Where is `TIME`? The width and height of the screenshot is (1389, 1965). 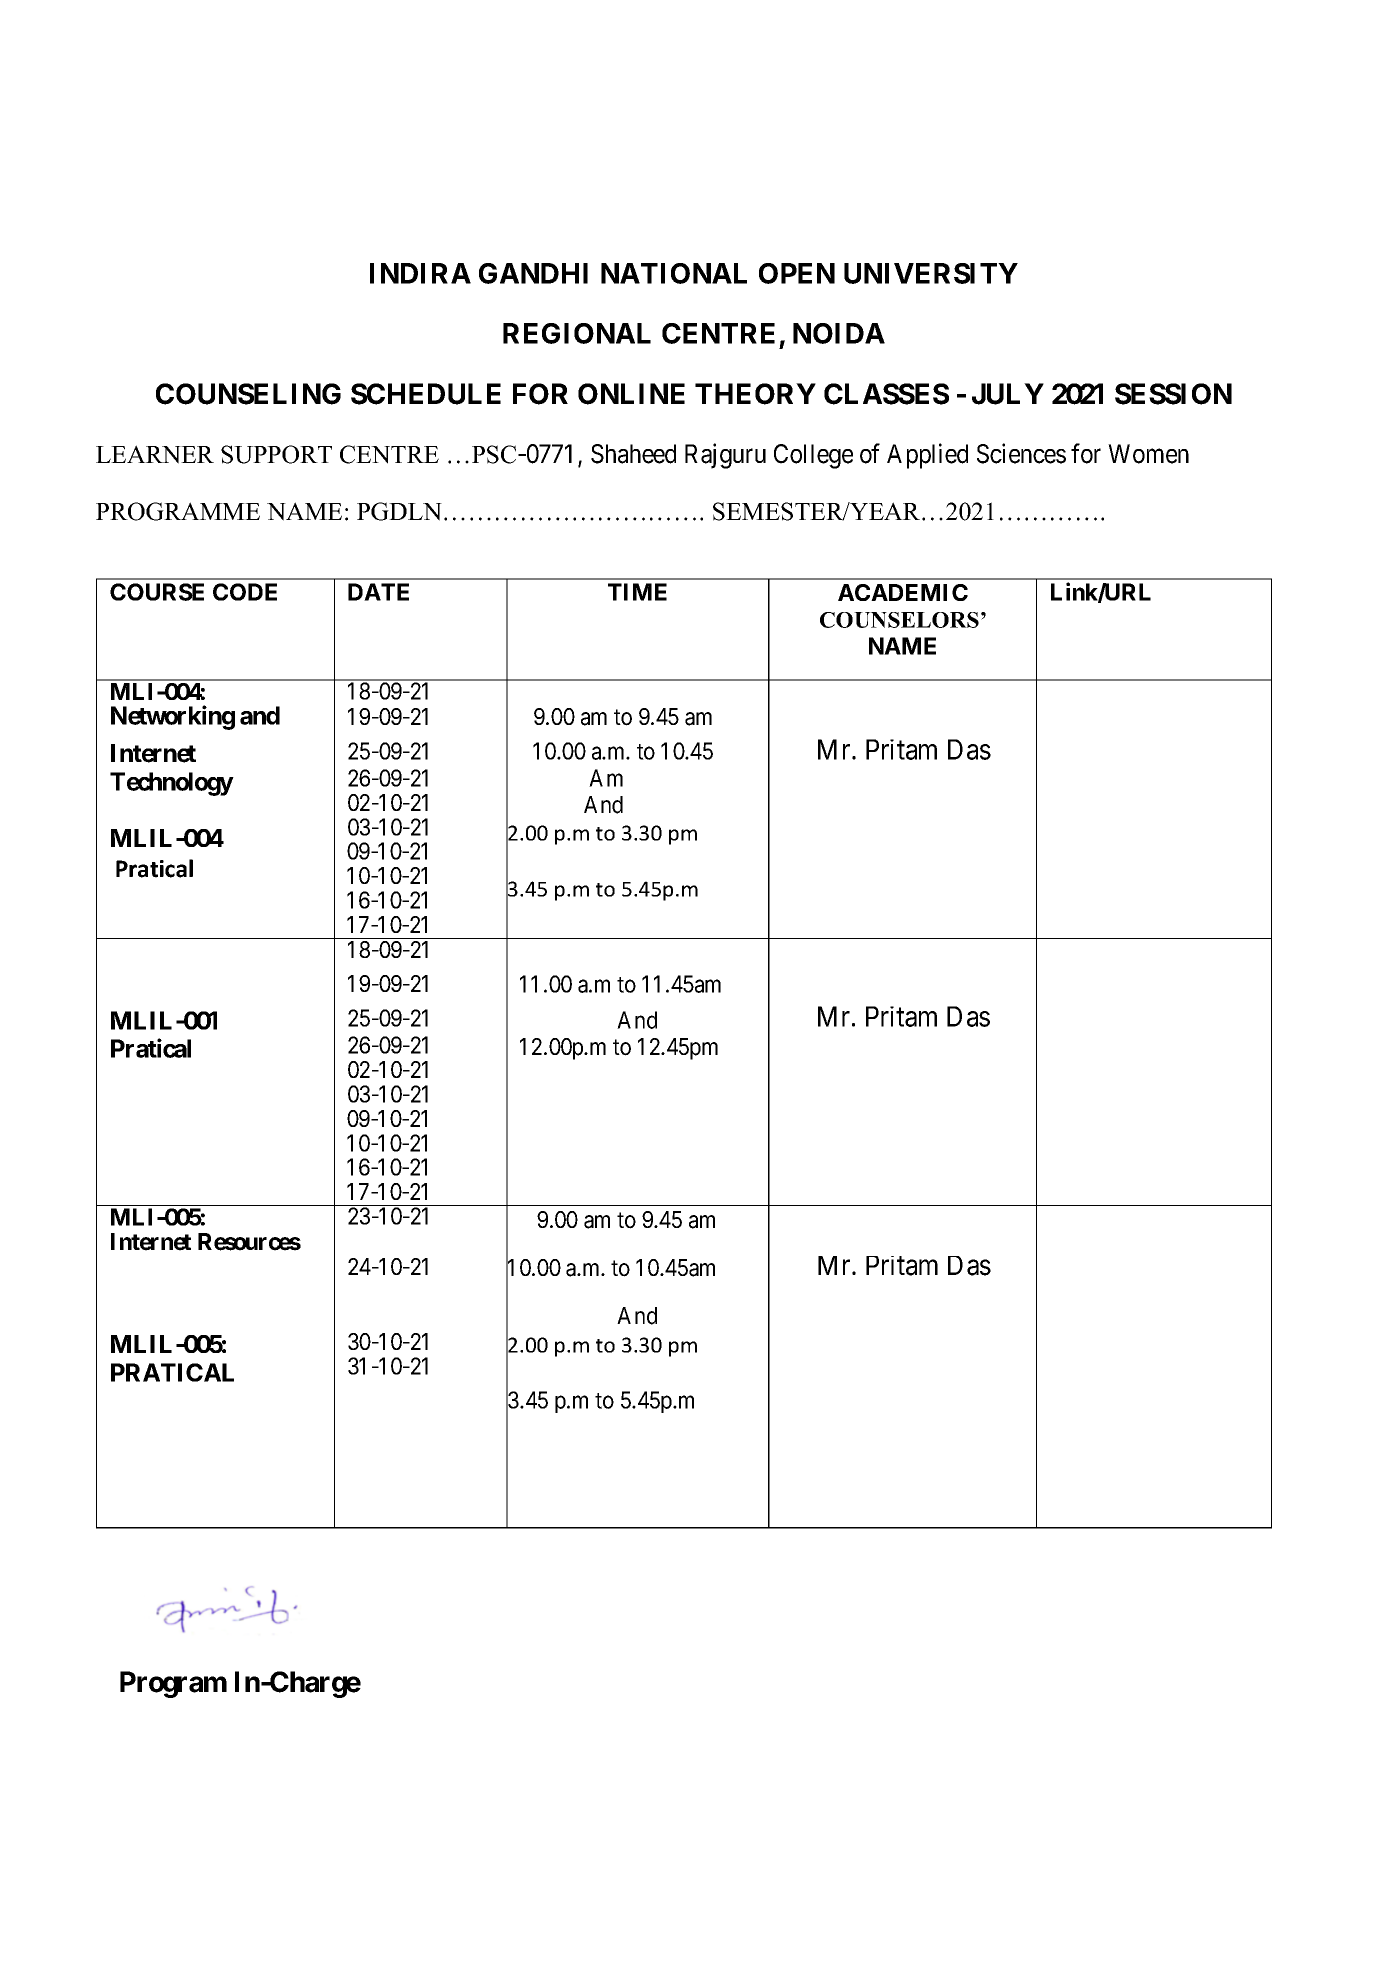
TIME is located at coordinates (637, 592).
